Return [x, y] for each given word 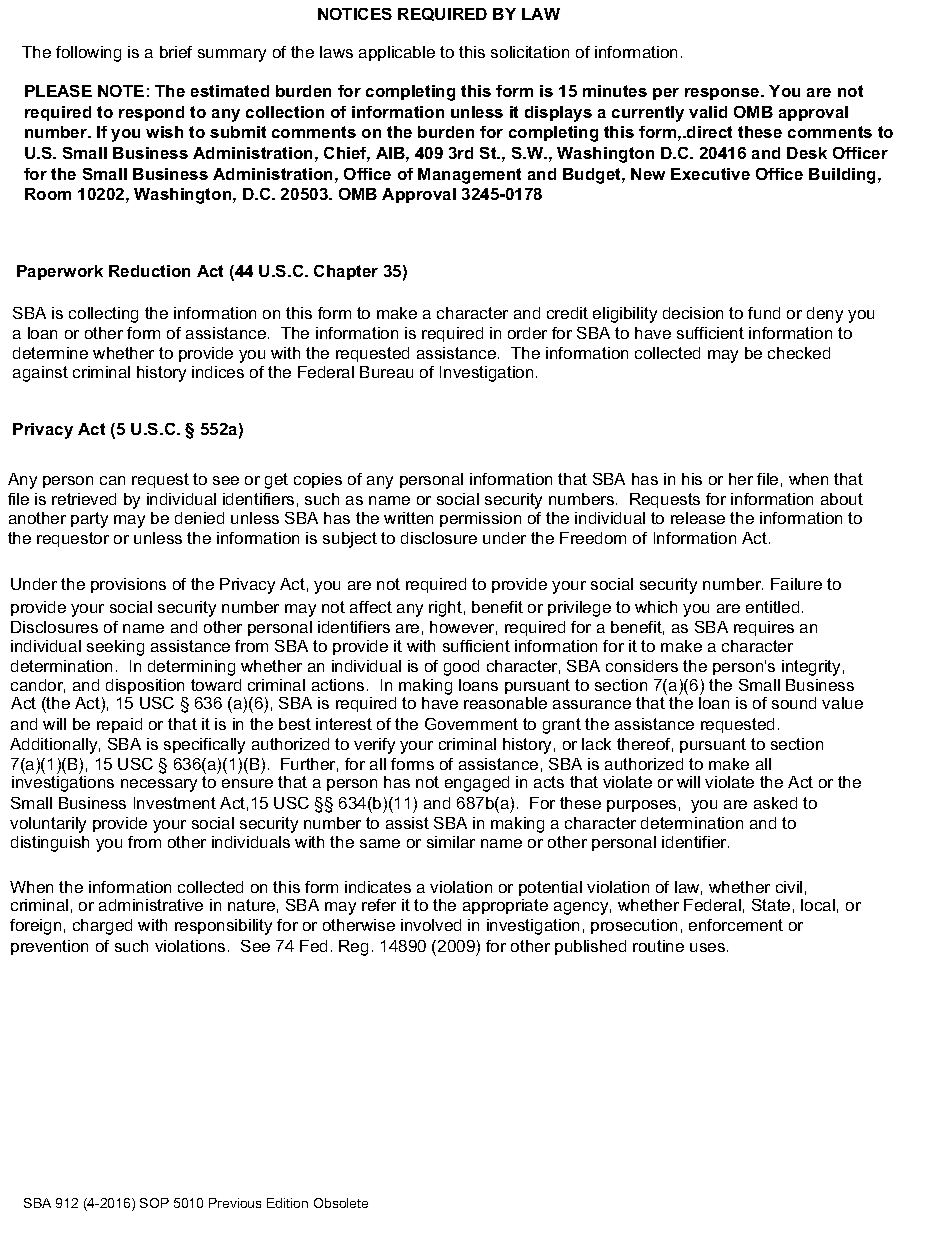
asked [775, 803]
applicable [397, 53]
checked [799, 353]
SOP [154, 1203]
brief [176, 52]
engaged [477, 784]
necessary [159, 785]
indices [218, 372]
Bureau [386, 372]
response [723, 94]
